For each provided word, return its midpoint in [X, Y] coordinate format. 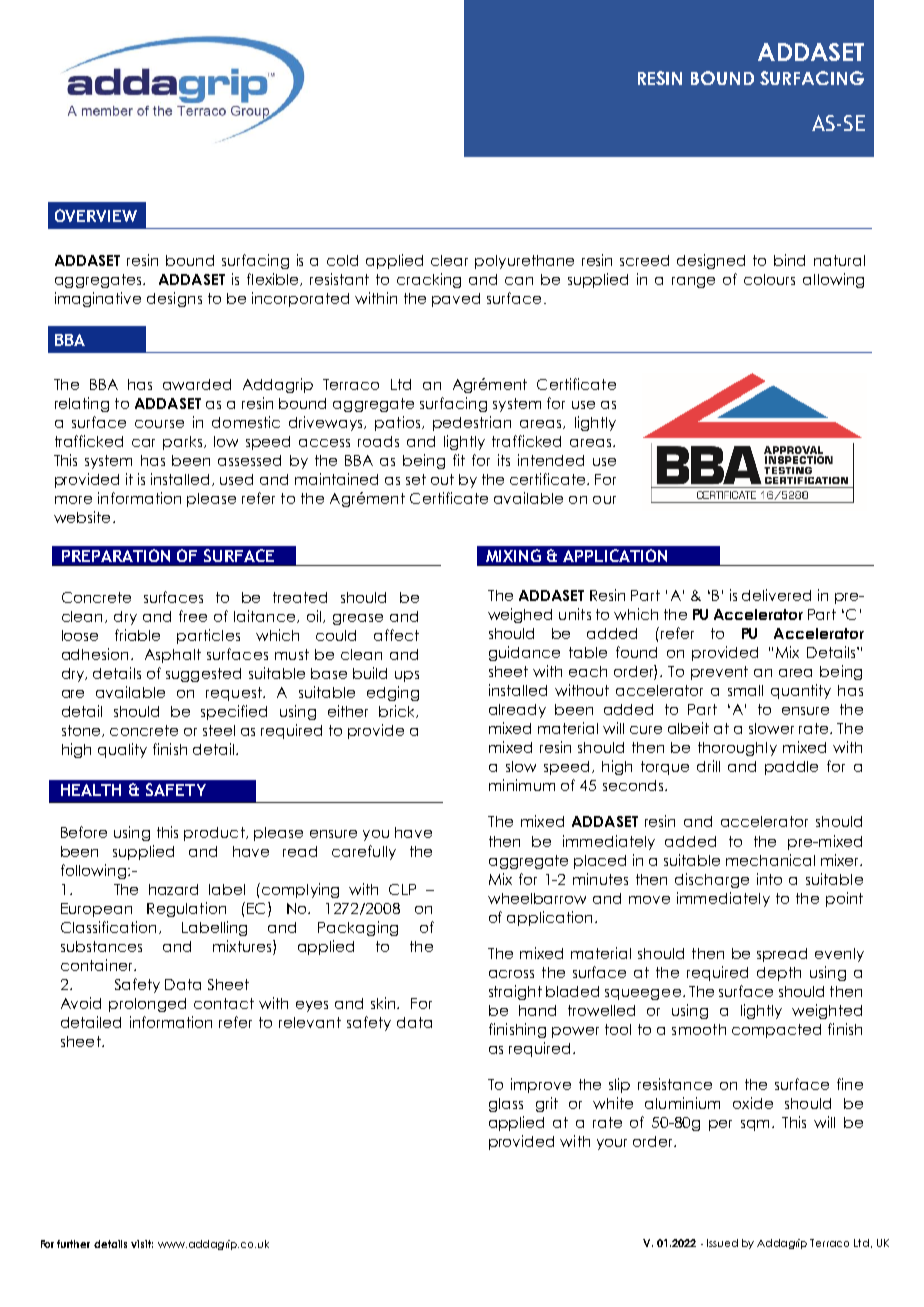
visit [142, 1244]
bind [789, 260]
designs [174, 299]
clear [449, 260]
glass [506, 1105]
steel [219, 730]
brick [398, 711]
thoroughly [737, 749]
